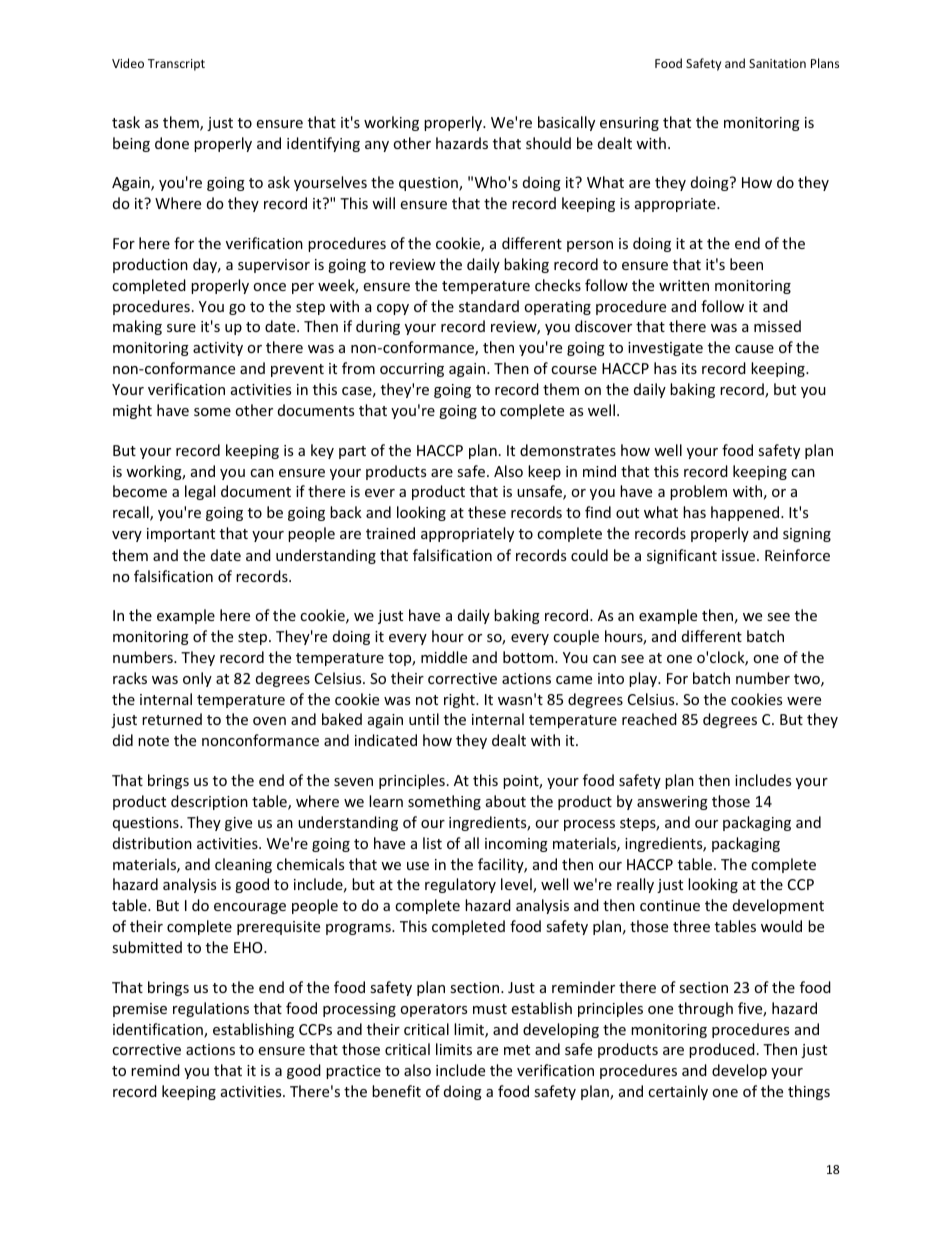 This screenshot has width=952, height=1233. I want to click on these, so click(487, 512).
